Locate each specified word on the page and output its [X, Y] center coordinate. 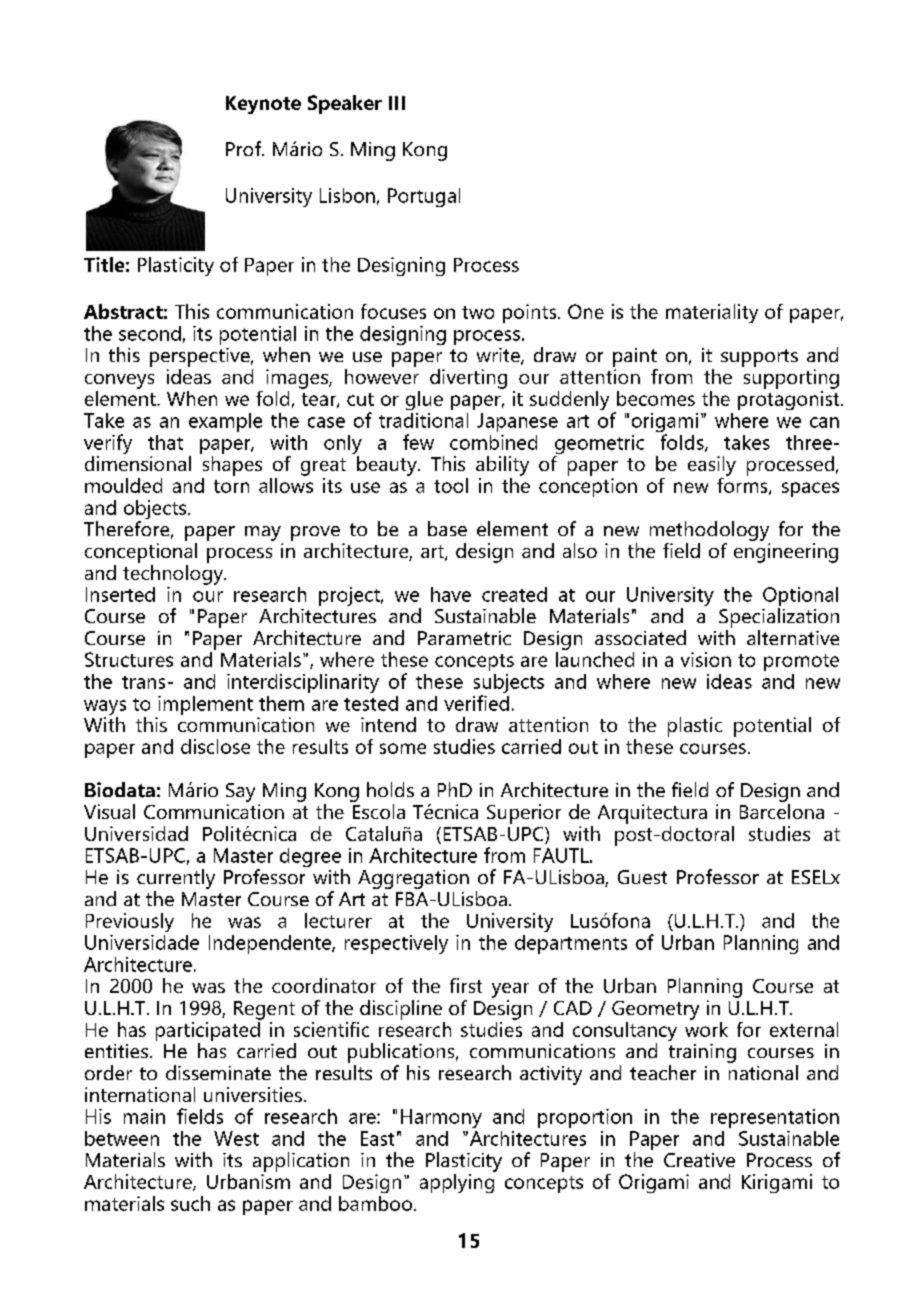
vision [706, 659]
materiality [712, 313]
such [190, 1203]
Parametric [464, 638]
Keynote [263, 105]
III [397, 103]
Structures [129, 659]
